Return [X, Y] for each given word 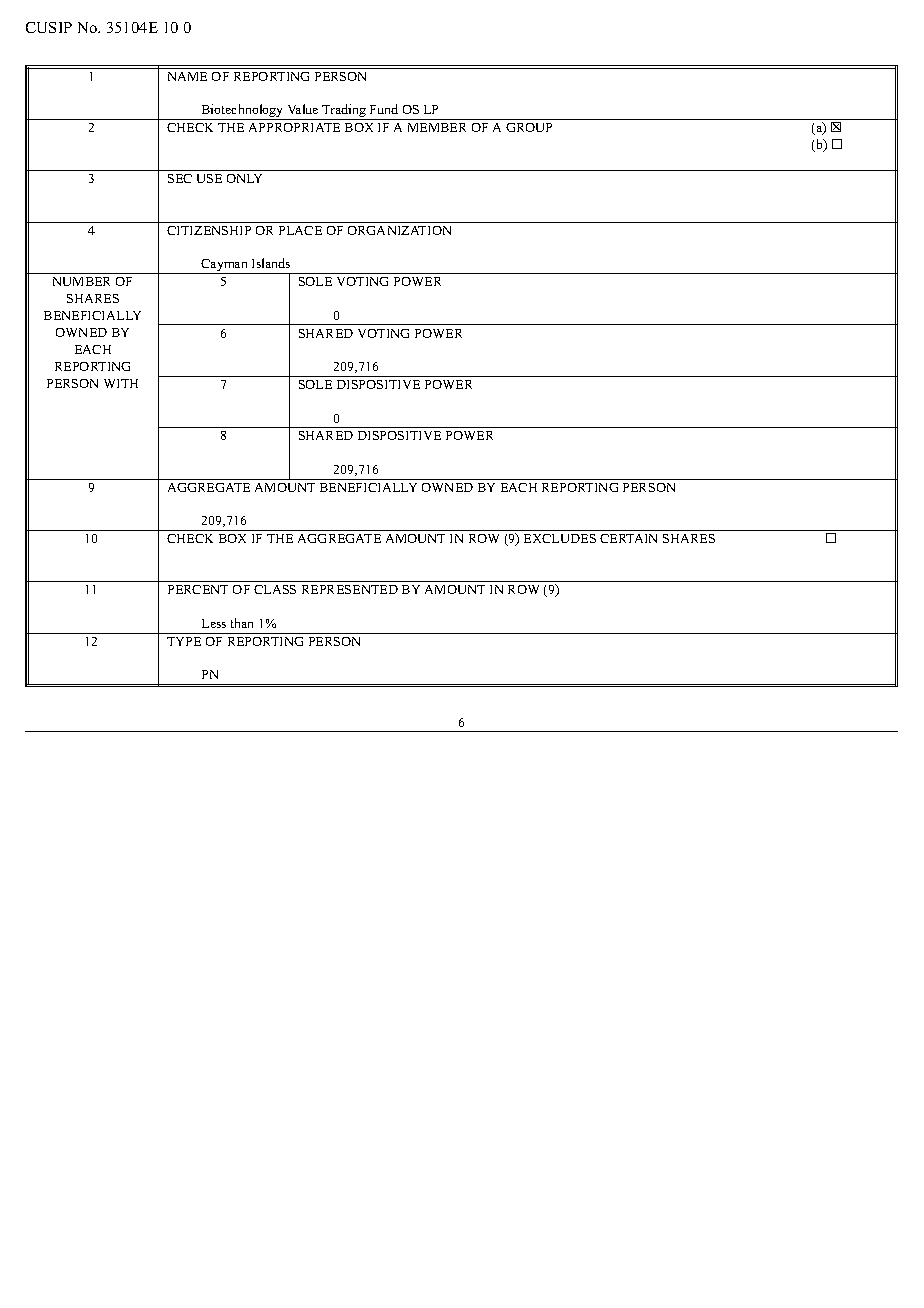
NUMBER [81, 281]
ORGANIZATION [399, 230]
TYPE [184, 641]
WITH [121, 383]
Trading [345, 112]
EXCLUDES [560, 538]
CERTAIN [628, 538]
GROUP [529, 127]
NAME [187, 76]
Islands [271, 263]
